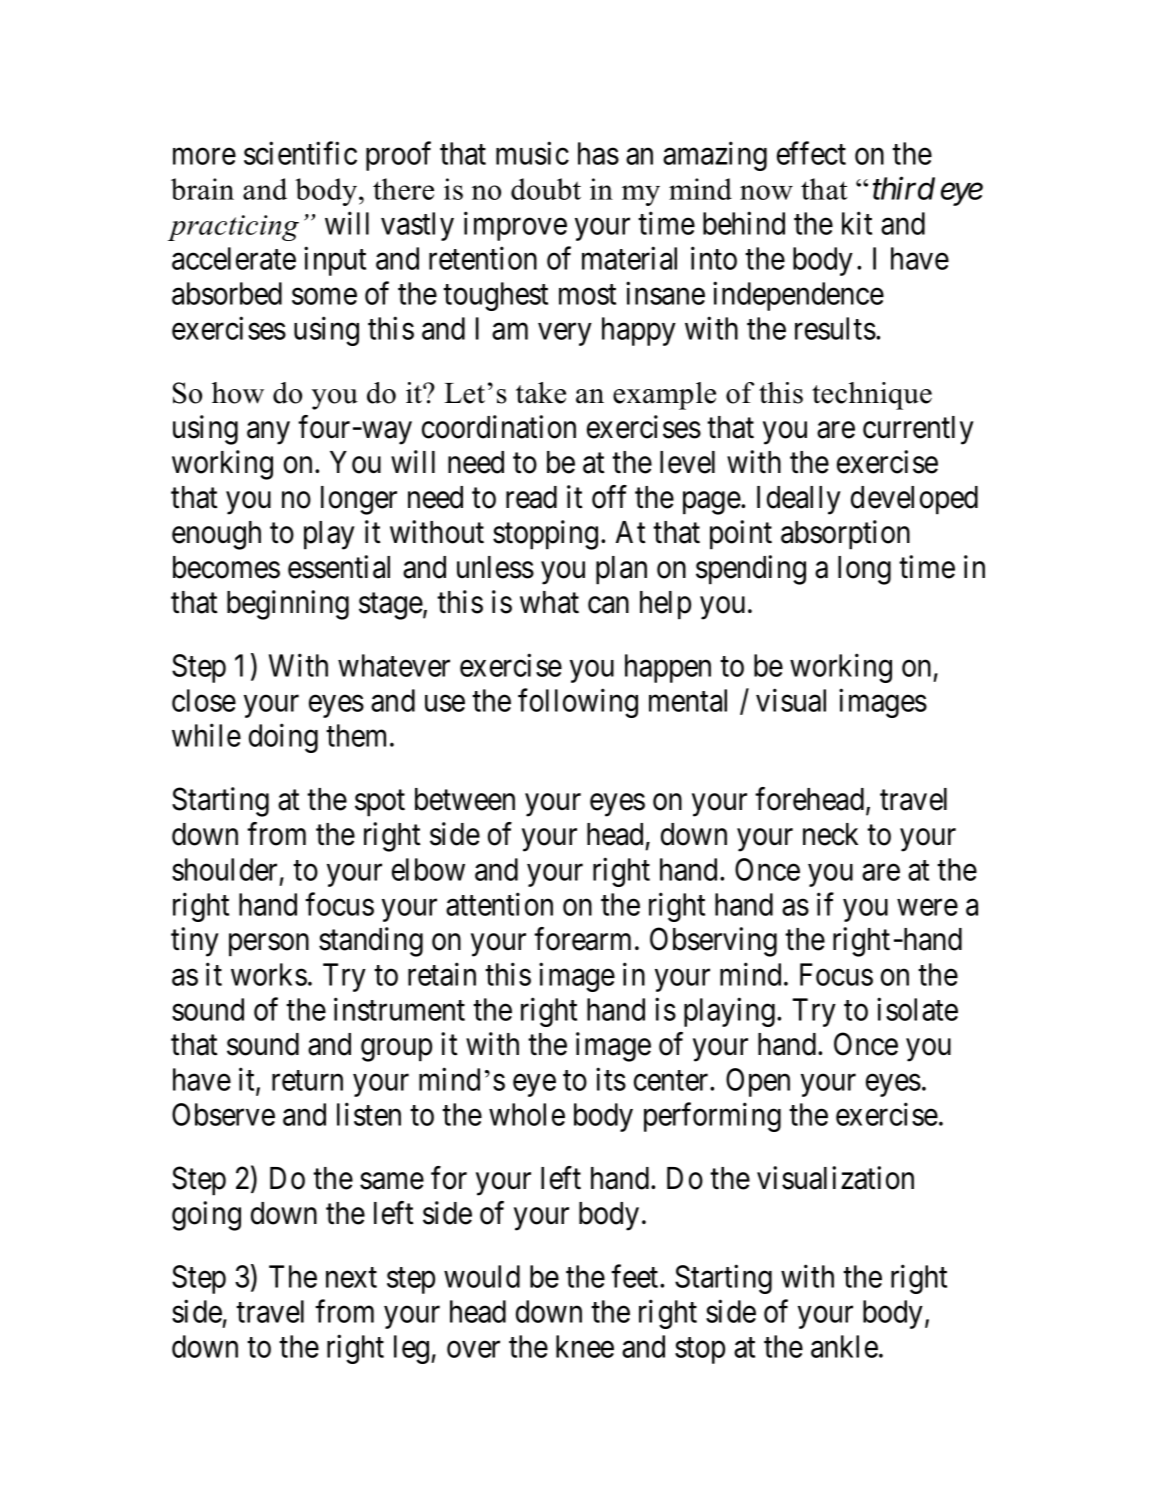 The height and width of the image is (1507, 1165). I want to click on next, so click(351, 1278).
